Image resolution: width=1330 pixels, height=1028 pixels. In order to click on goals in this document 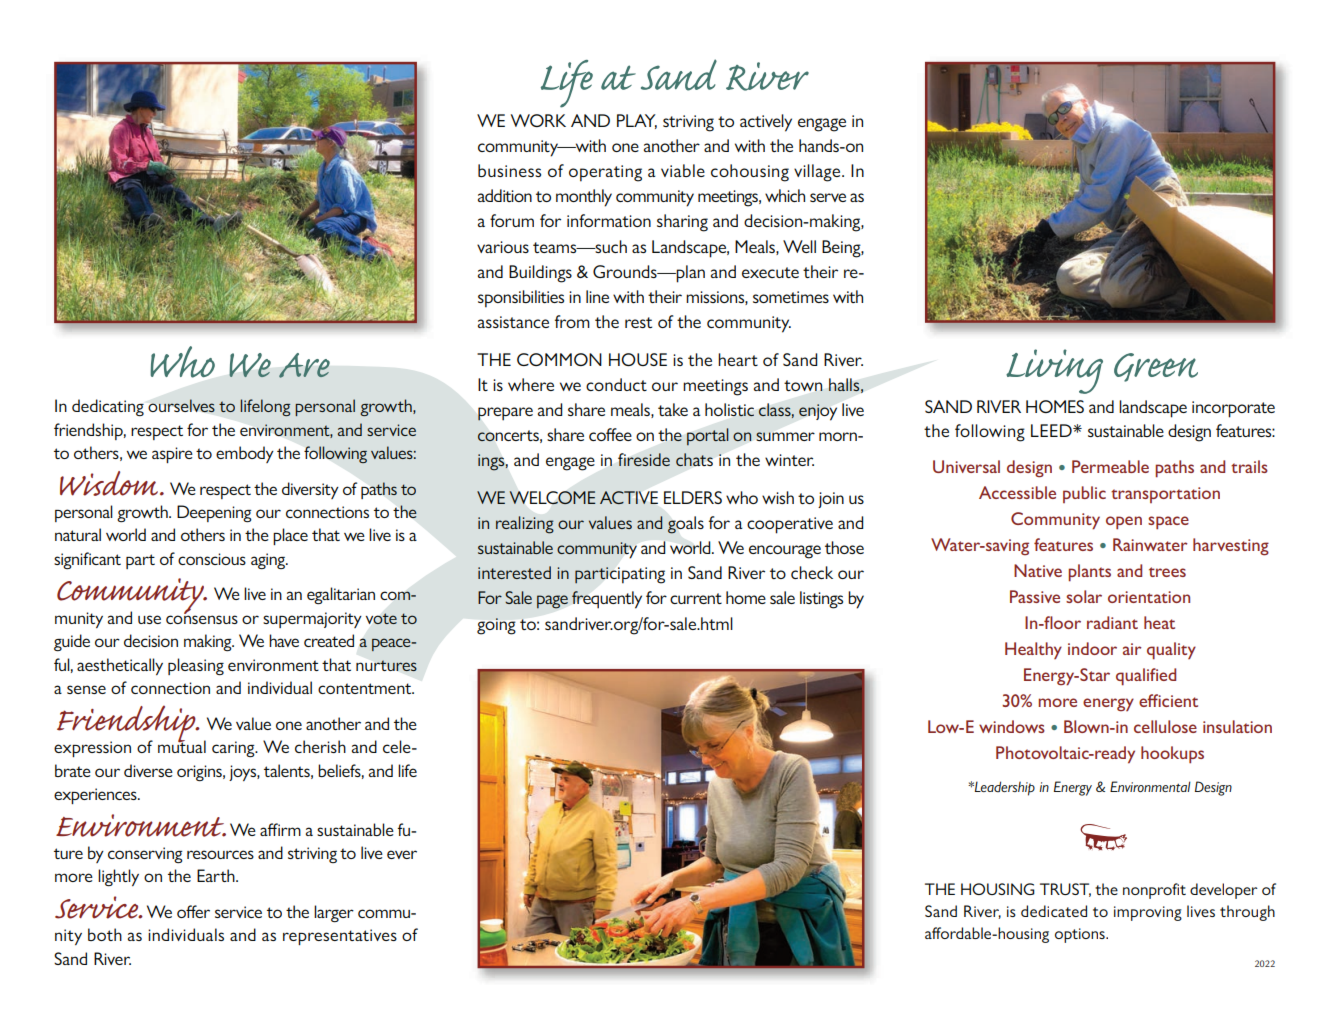, I will do `click(685, 525)`.
